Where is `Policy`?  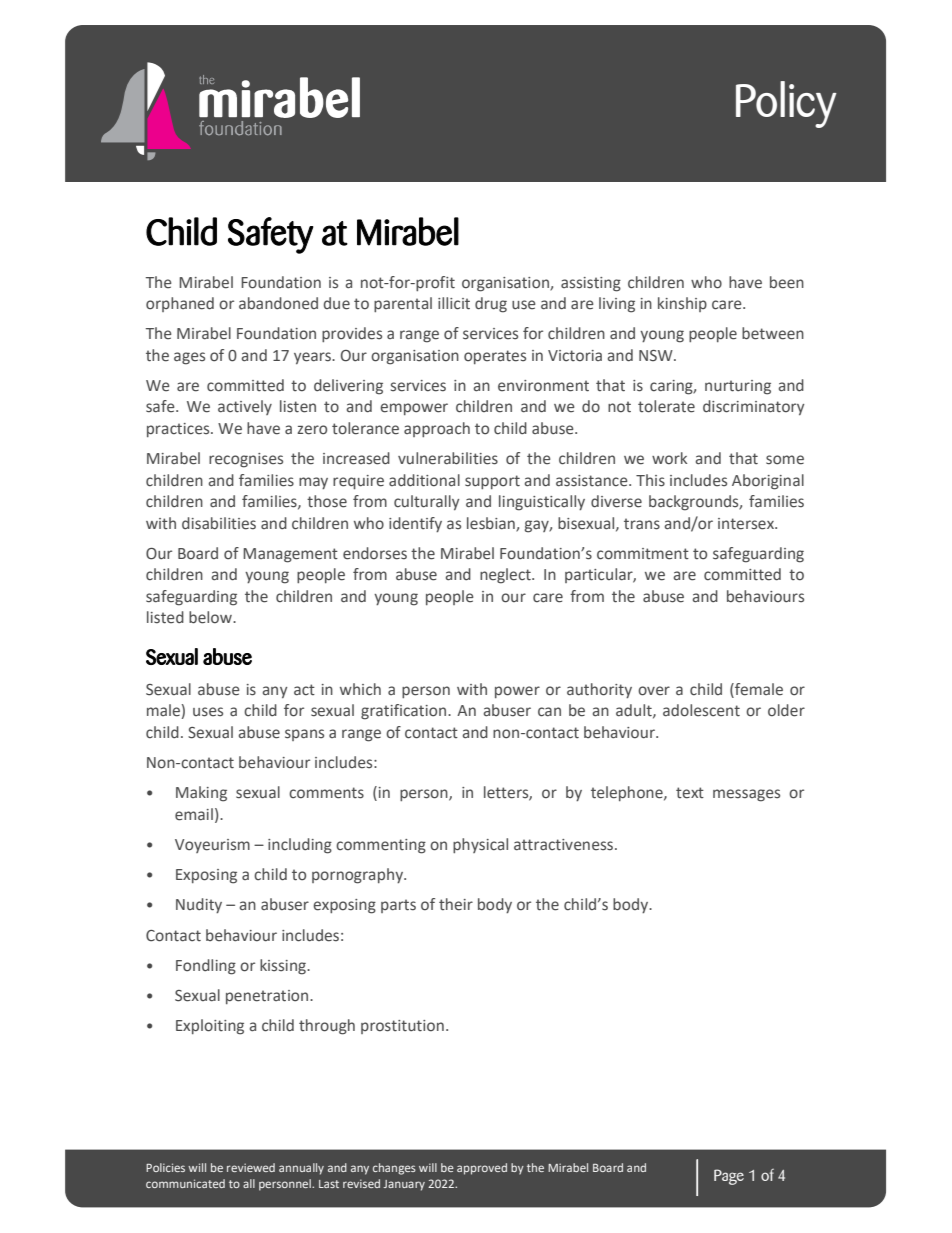
Policy is located at coordinates (786, 104).
